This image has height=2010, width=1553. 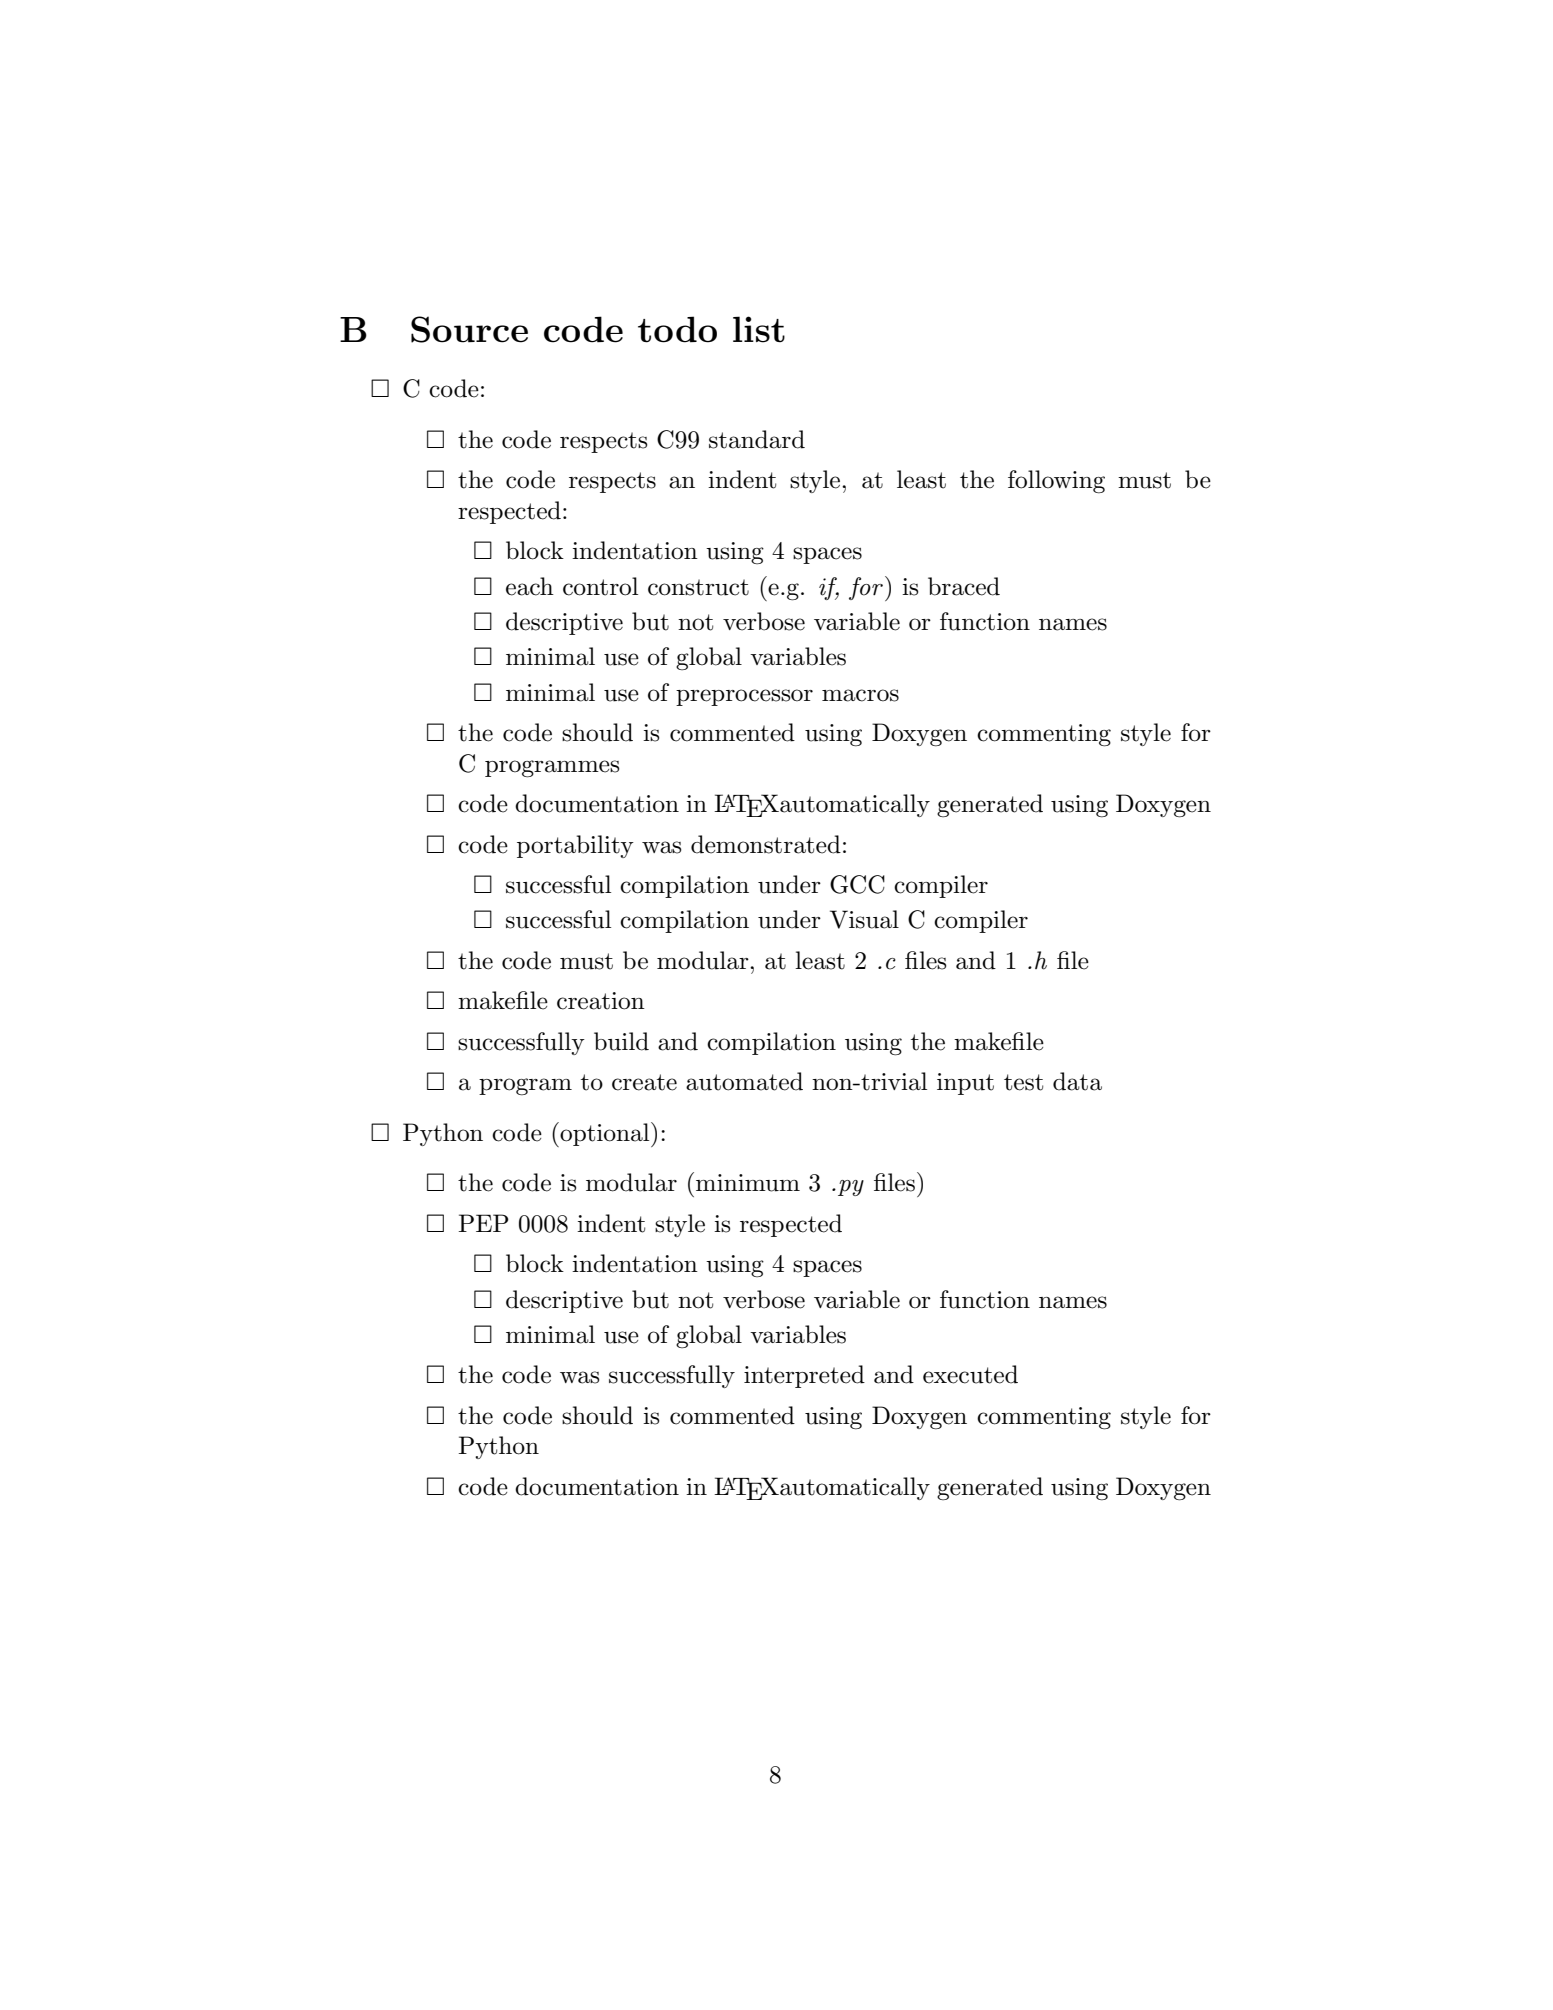 I want to click on following, so click(x=1056, y=482).
